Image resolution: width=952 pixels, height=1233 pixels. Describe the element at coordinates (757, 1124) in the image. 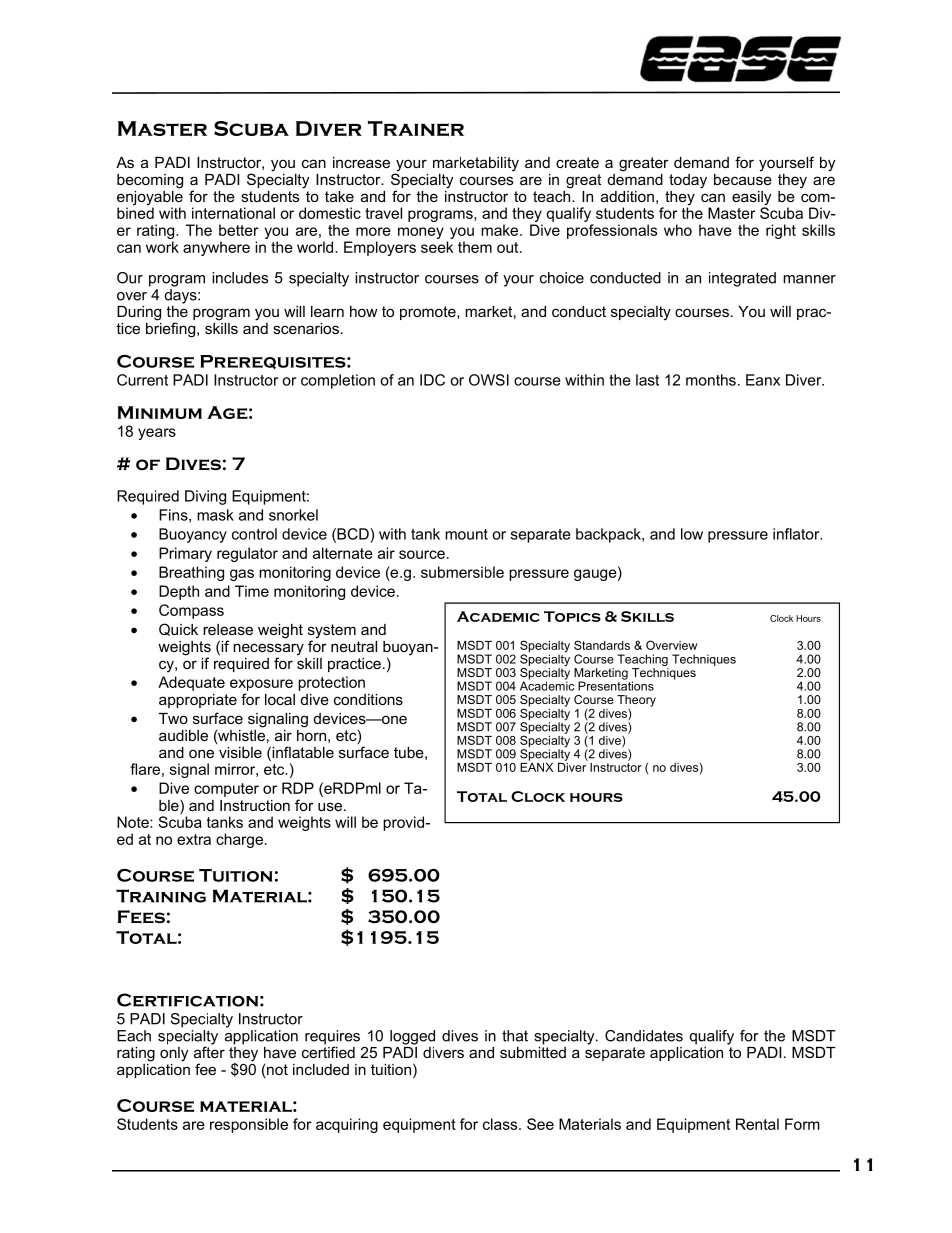

I see `Rental` at that location.
